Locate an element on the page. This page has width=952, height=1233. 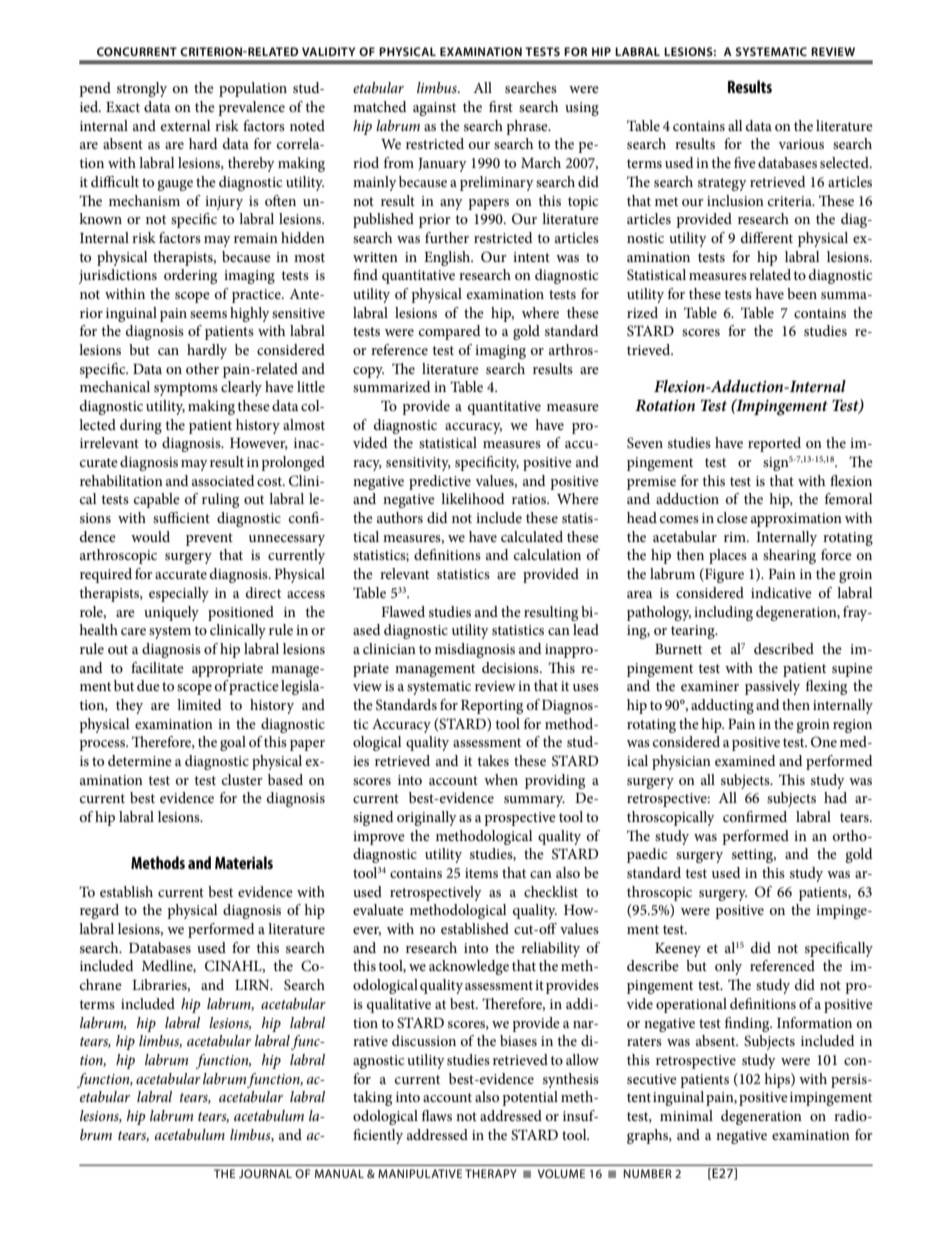
Journal is located at coordinates (265, 1173).
